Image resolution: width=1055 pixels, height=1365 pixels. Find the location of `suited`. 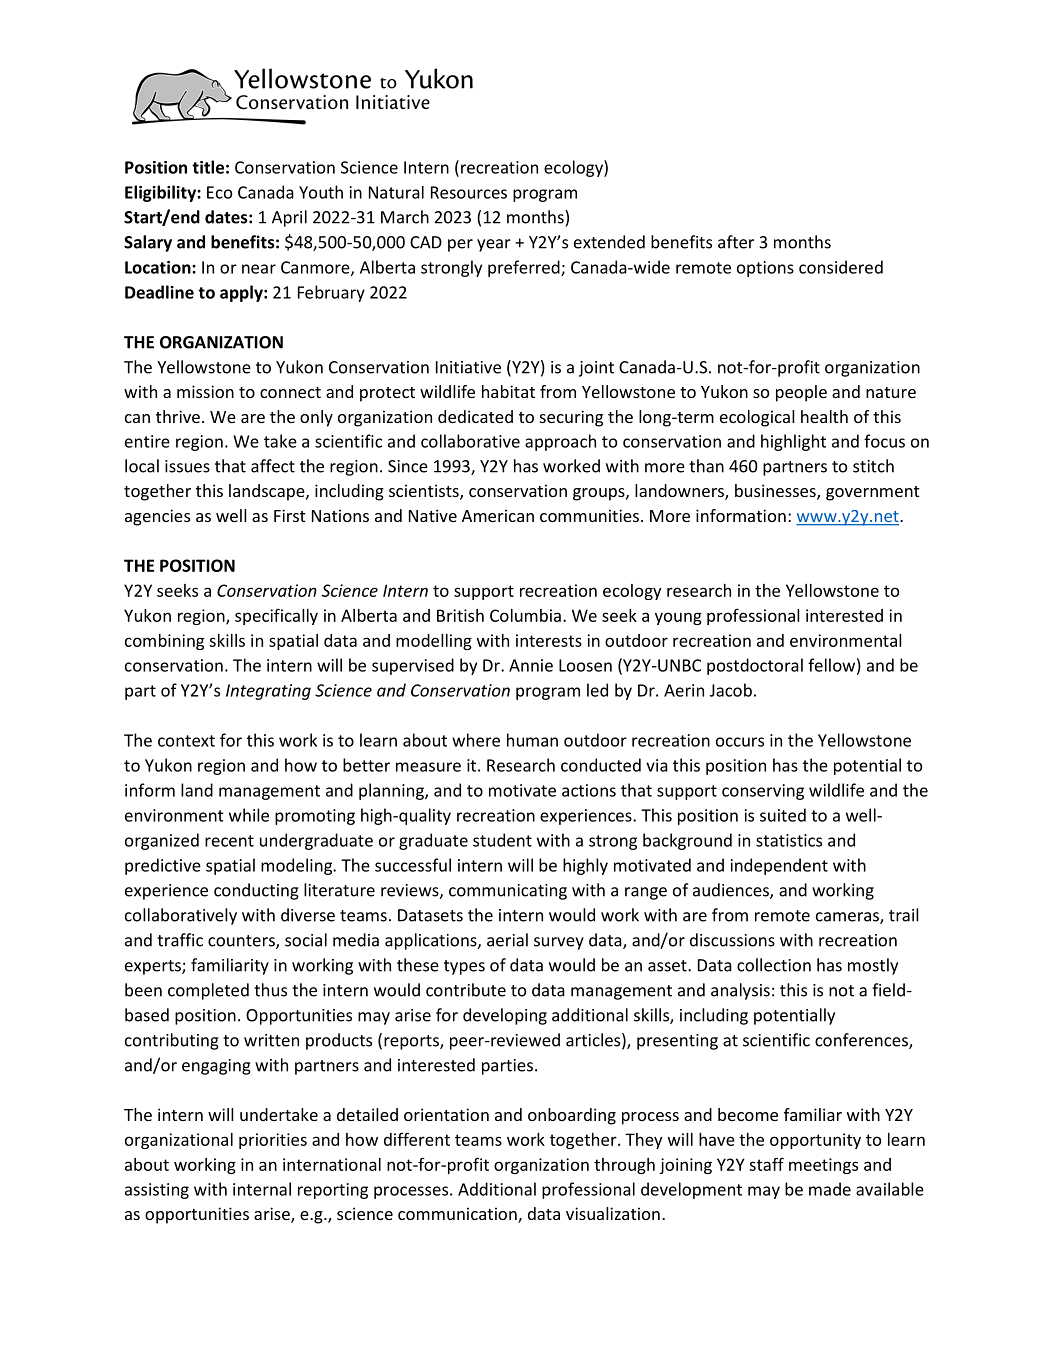

suited is located at coordinates (783, 815).
